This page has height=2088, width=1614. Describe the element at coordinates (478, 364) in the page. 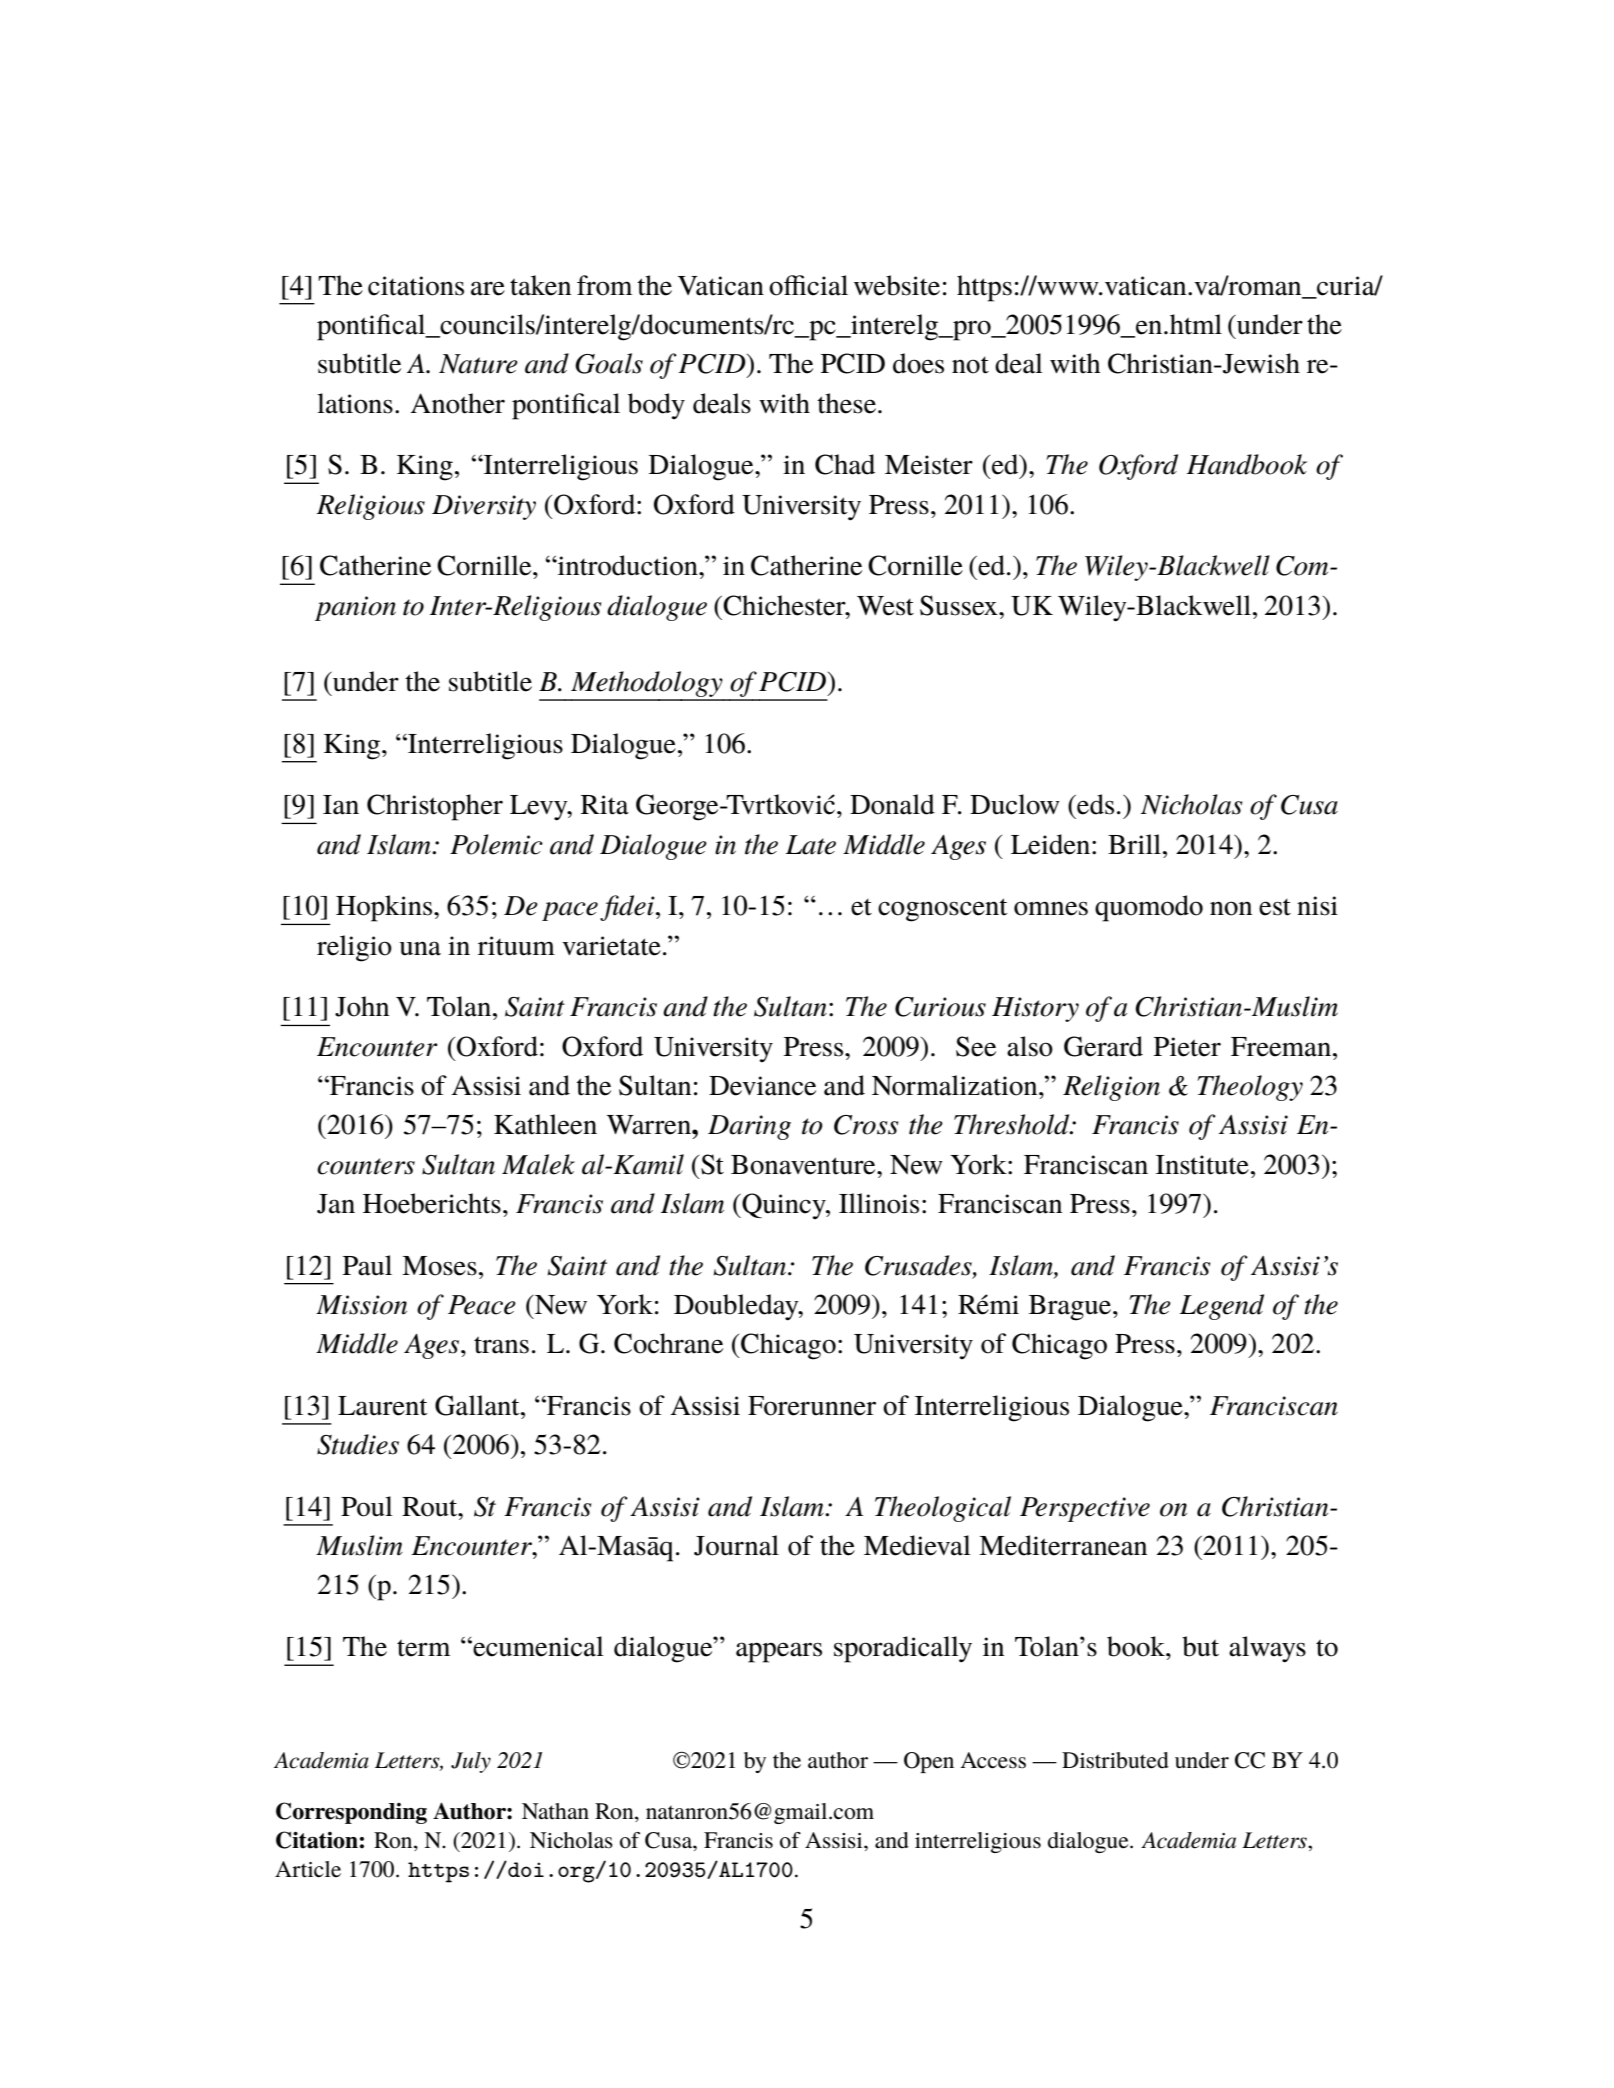

I see `Nature` at that location.
